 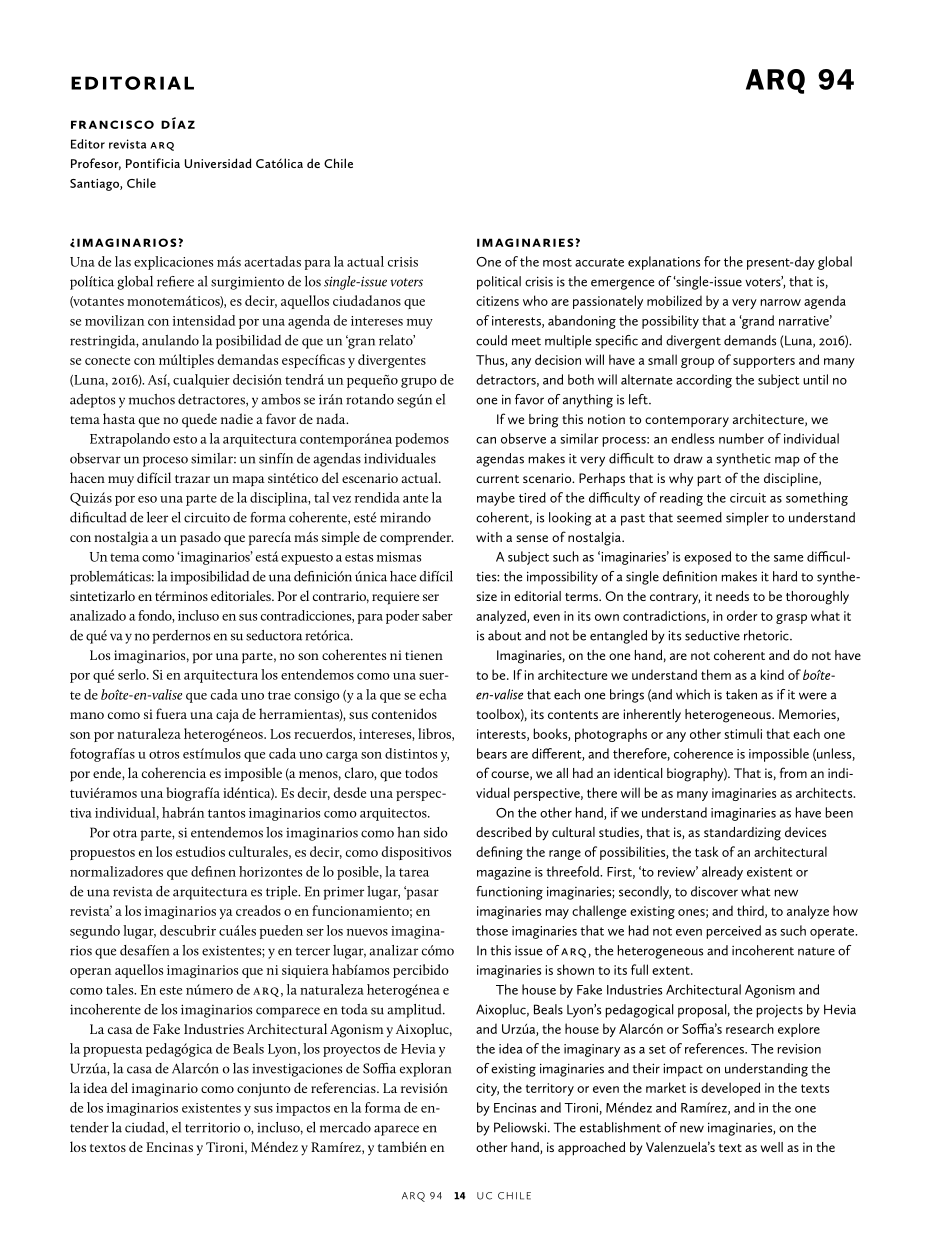 I want to click on leer, so click(x=157, y=517).
